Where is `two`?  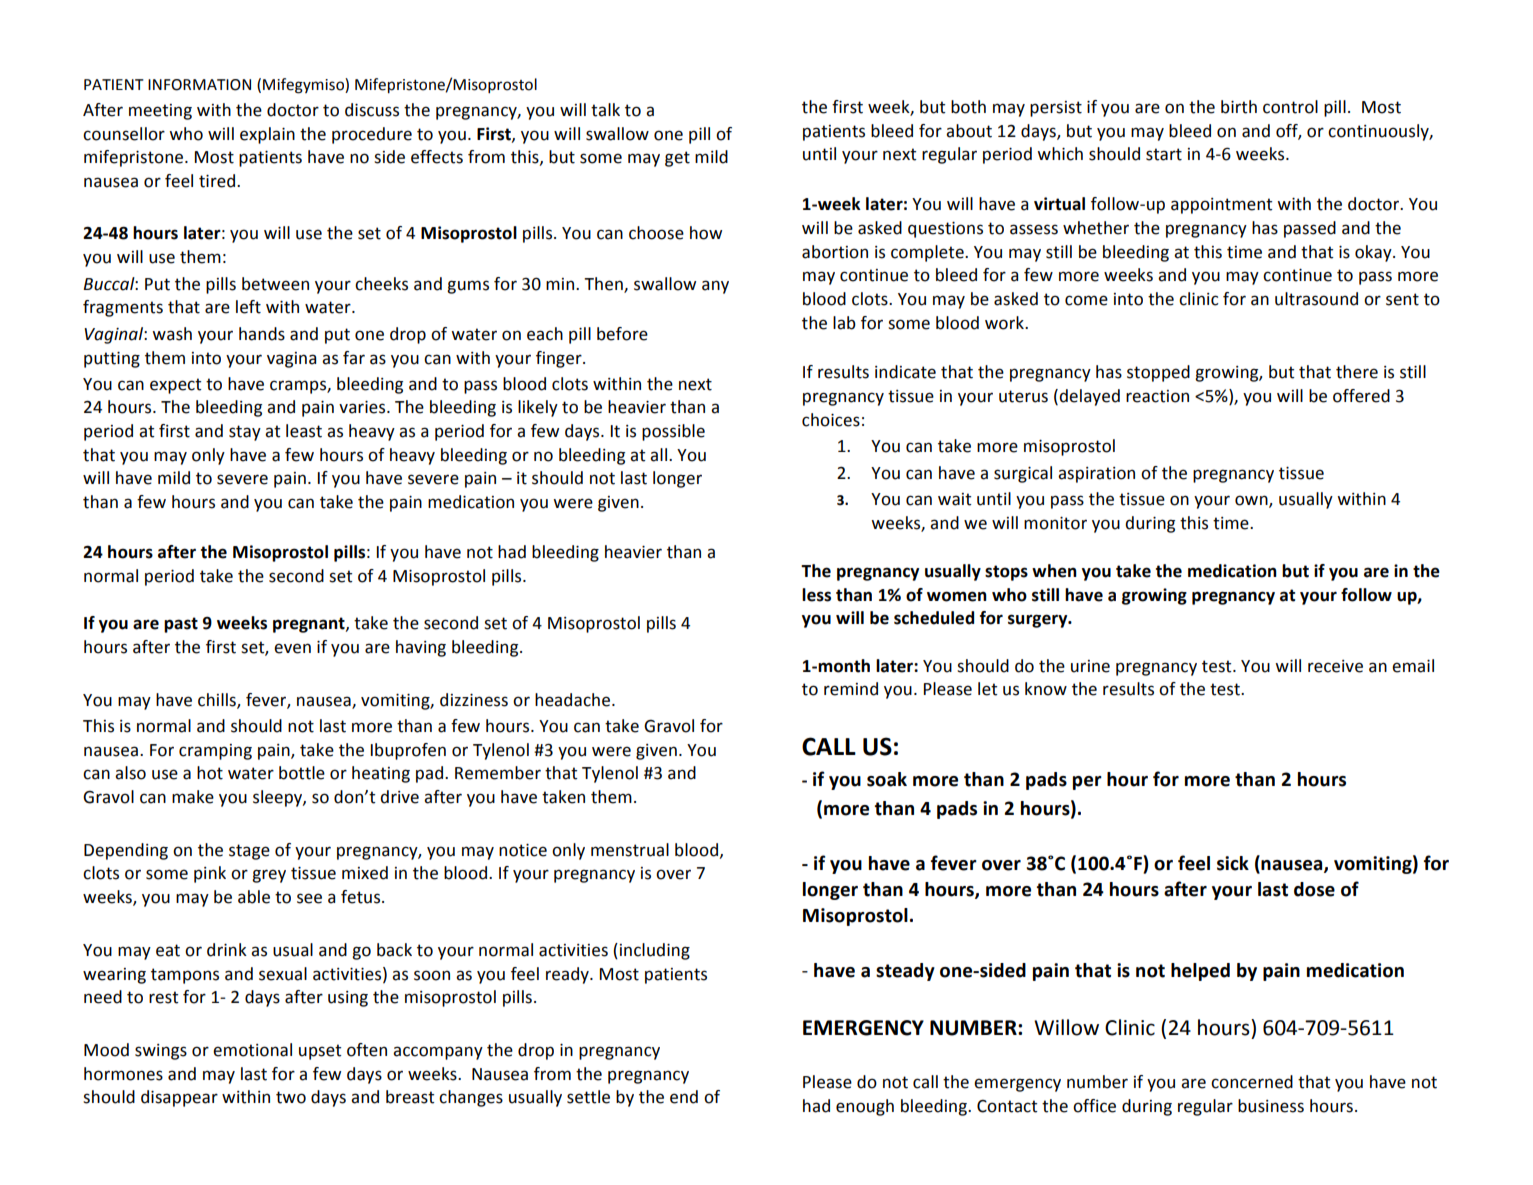 two is located at coordinates (291, 1097).
